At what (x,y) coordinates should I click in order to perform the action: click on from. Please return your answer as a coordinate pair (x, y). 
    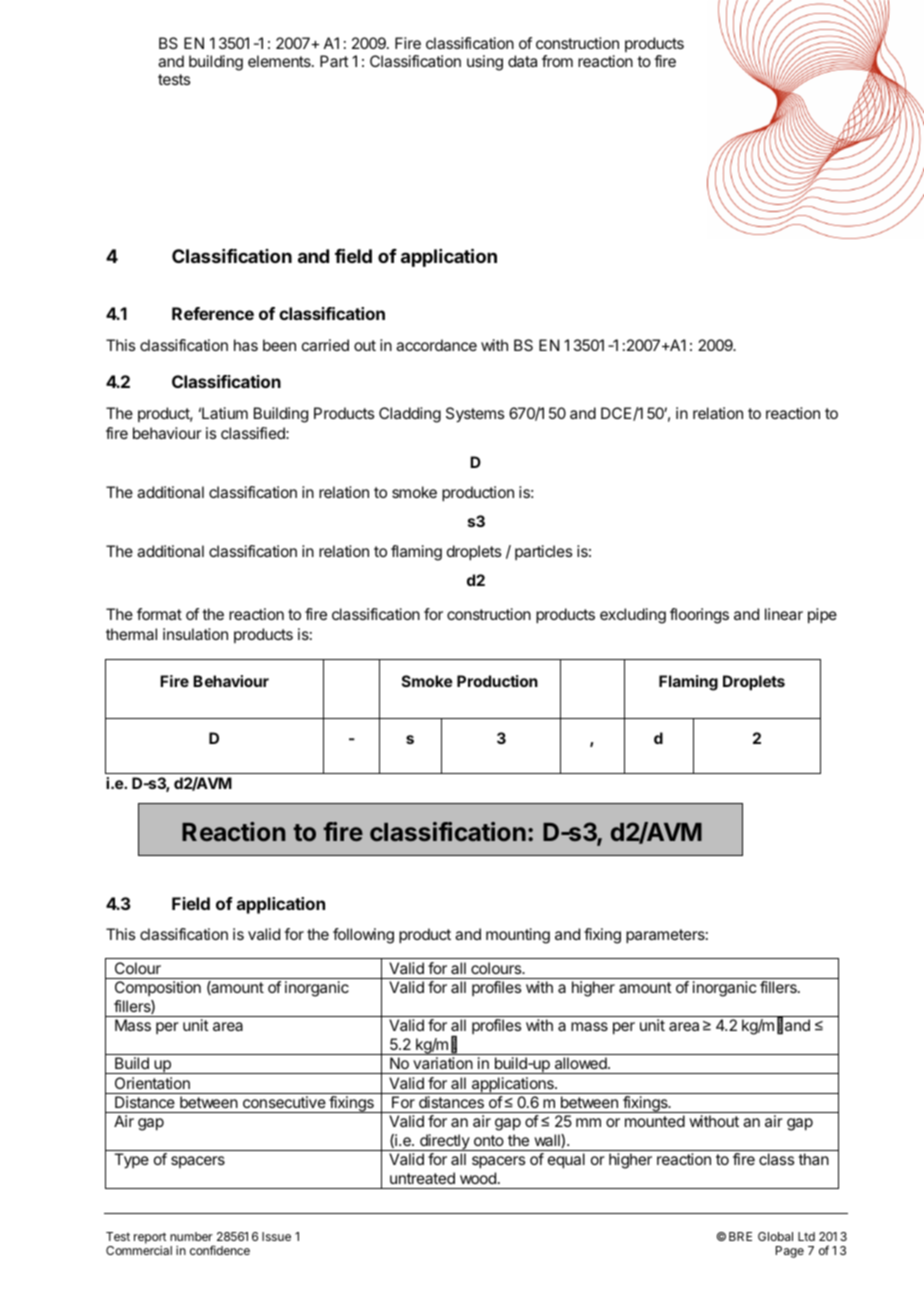
    Looking at the image, I should click on (557, 61).
